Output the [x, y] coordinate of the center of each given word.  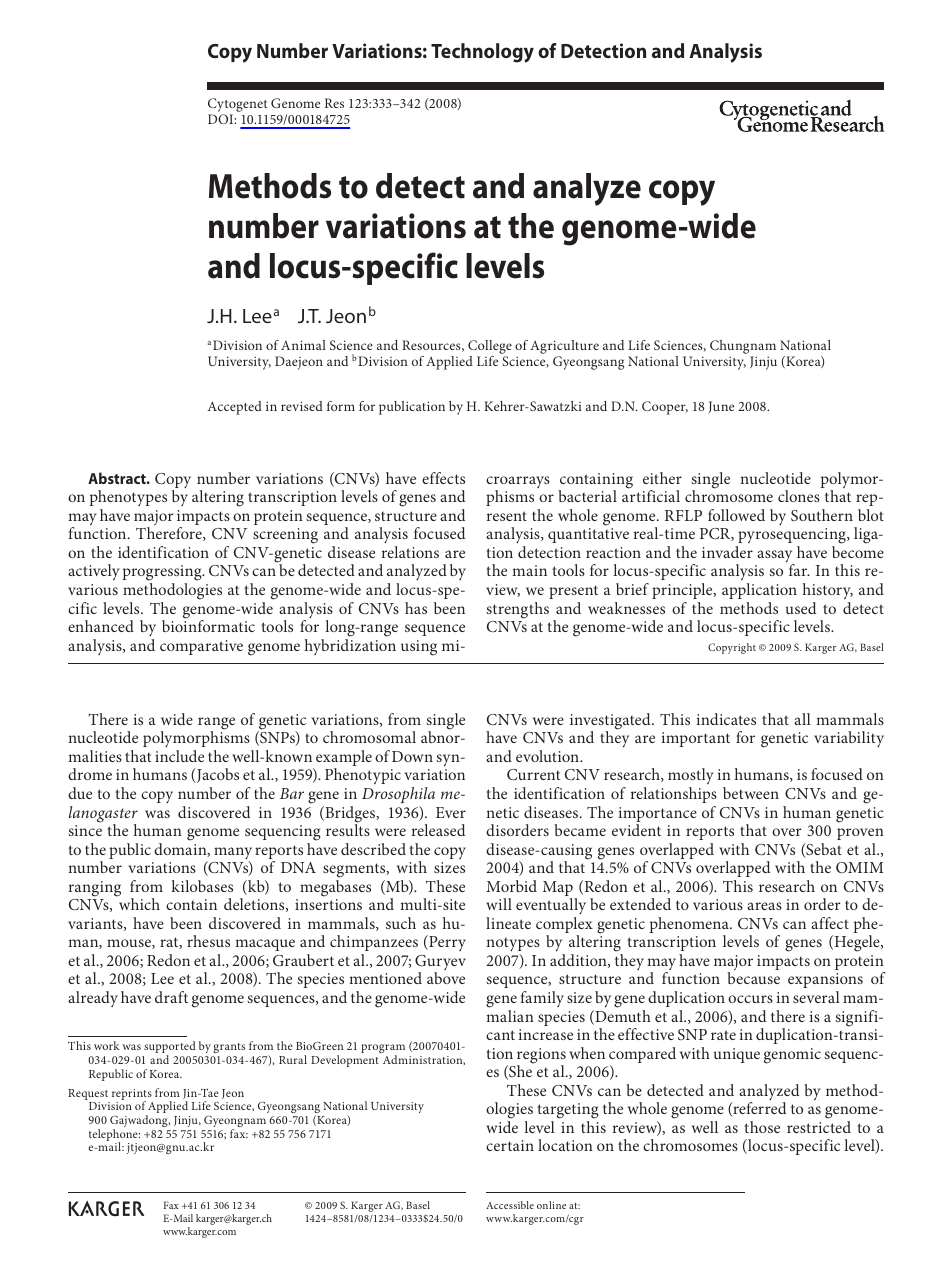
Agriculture [564, 348]
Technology [482, 53]
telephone [114, 1136]
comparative [201, 647]
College [490, 348]
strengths [517, 610]
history [828, 591]
